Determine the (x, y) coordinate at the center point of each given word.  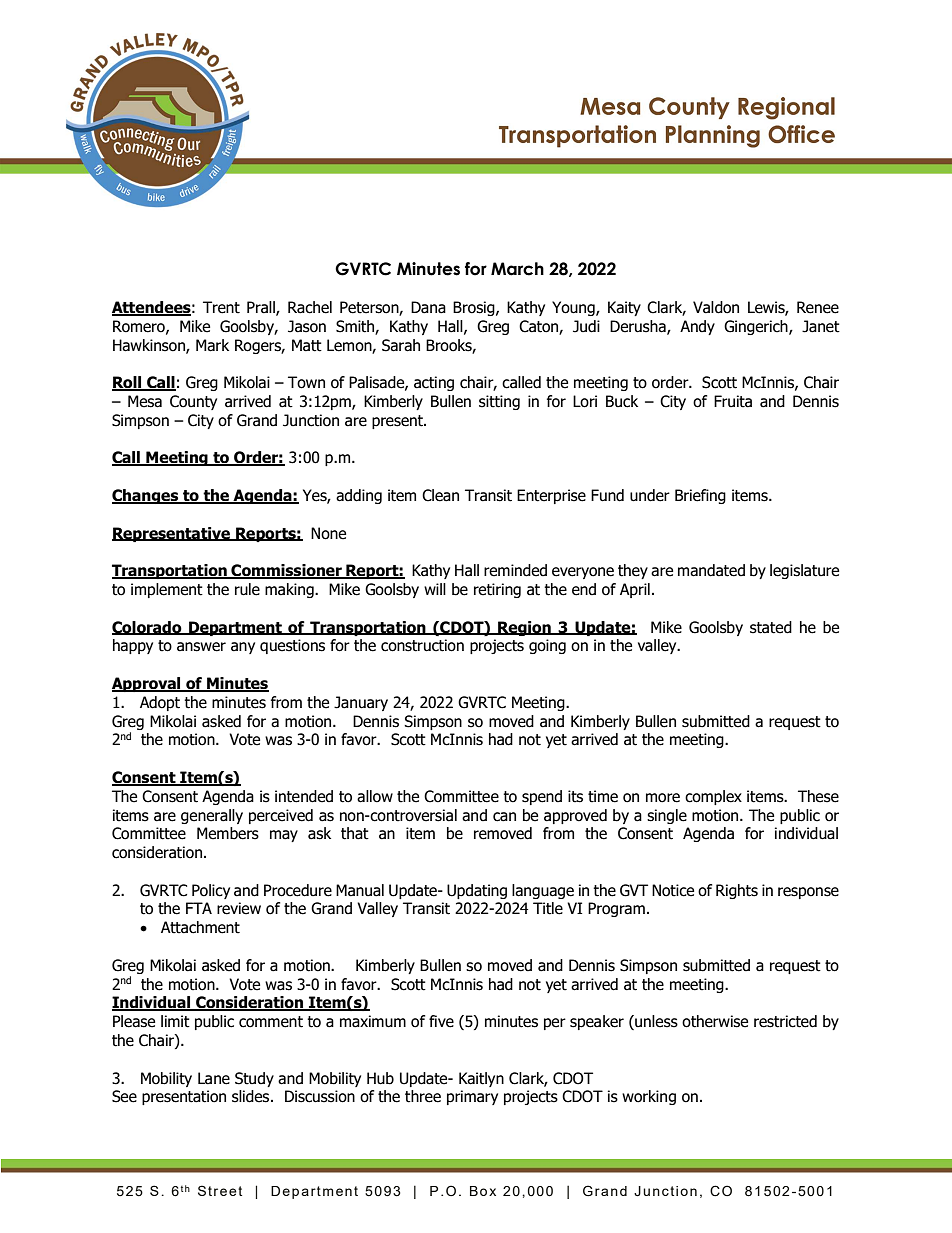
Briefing (700, 496)
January (361, 703)
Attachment (200, 927)
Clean (440, 495)
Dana (428, 307)
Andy (697, 327)
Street (220, 1190)
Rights (737, 891)
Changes (146, 496)
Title (548, 908)
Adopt (160, 703)
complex (713, 797)
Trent (221, 307)
